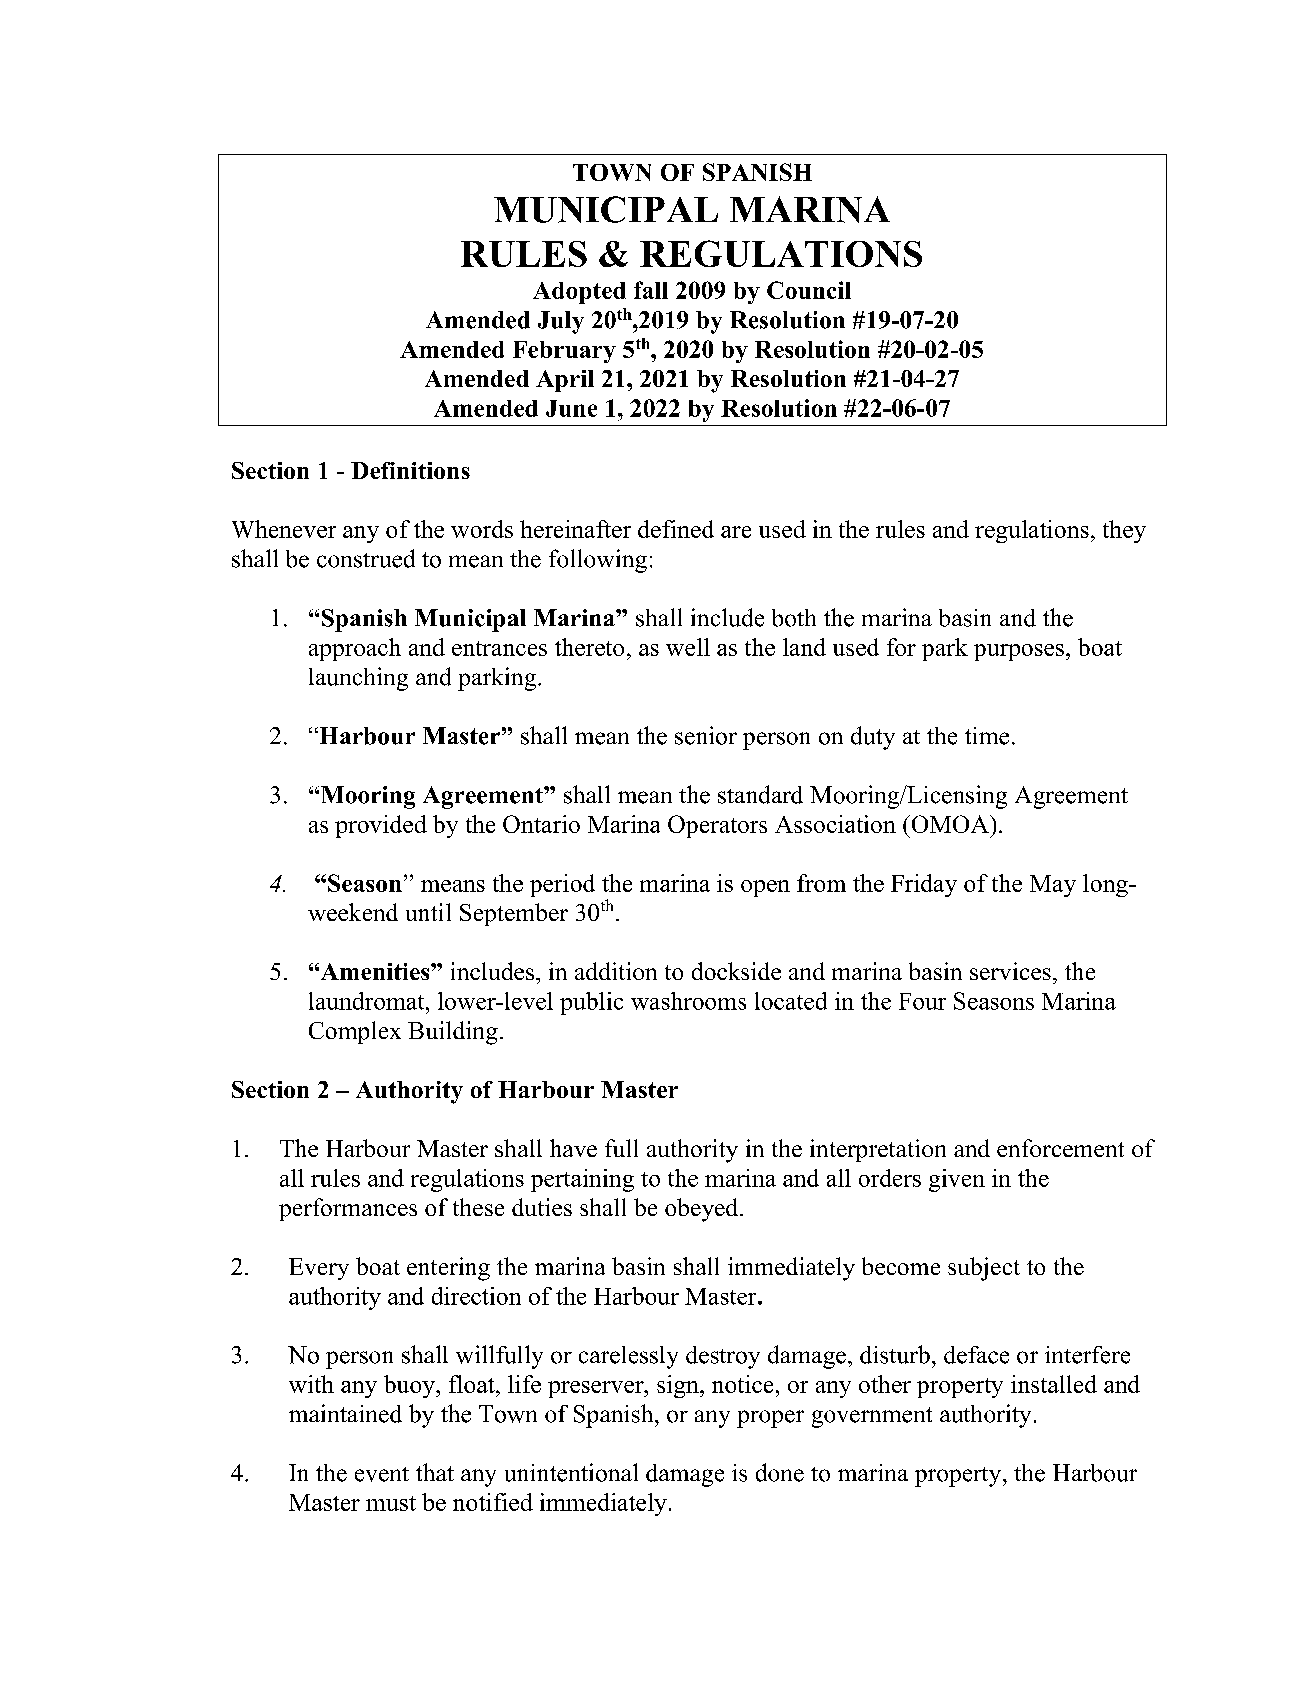  I want to click on July, so click(561, 322).
